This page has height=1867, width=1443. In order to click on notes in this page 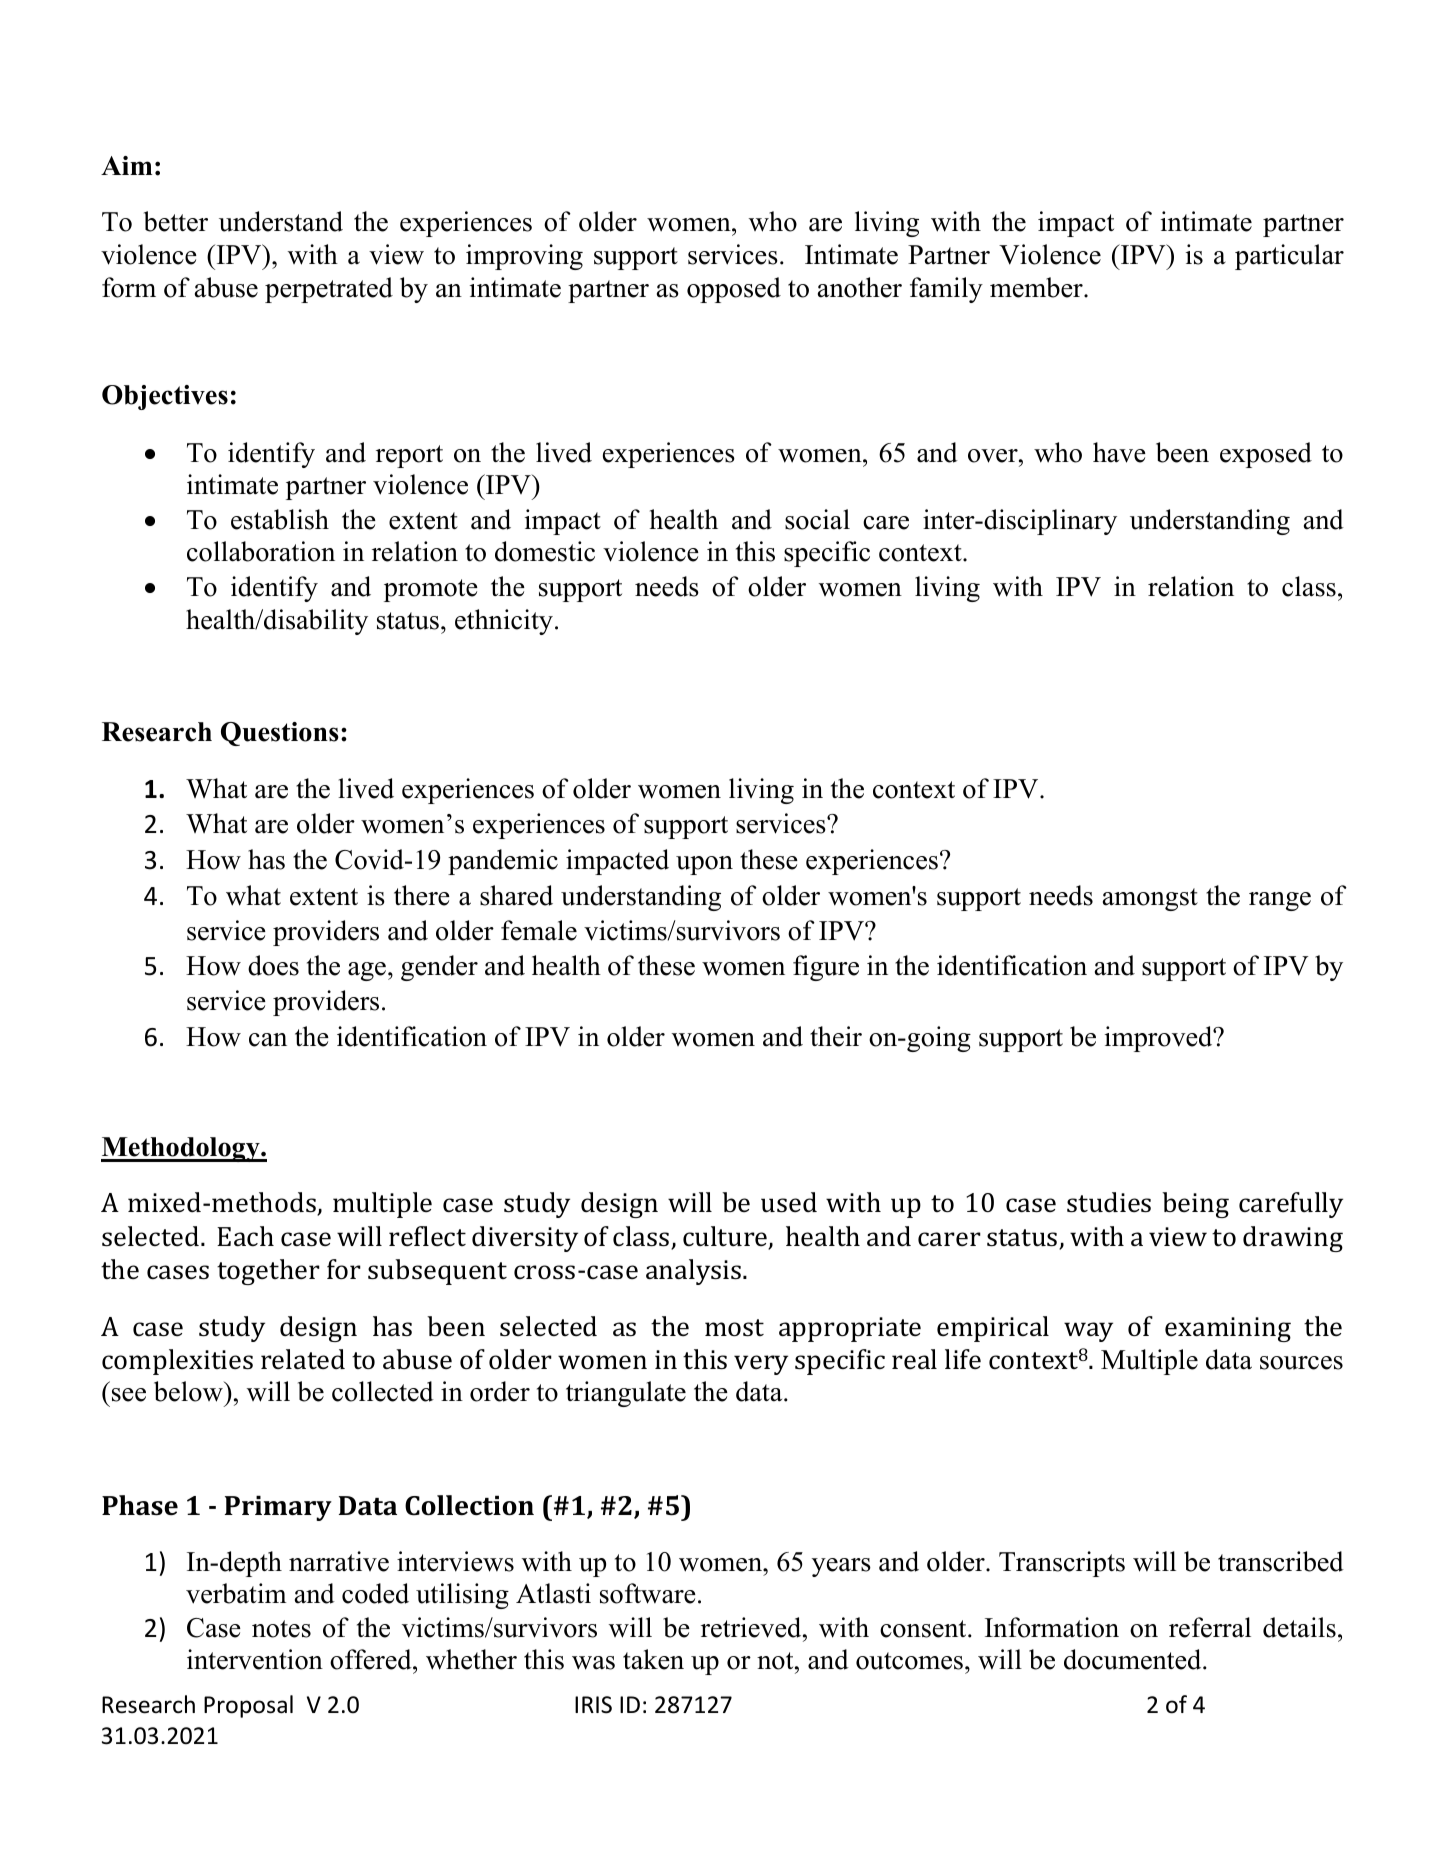, I will do `click(281, 1629)`.
